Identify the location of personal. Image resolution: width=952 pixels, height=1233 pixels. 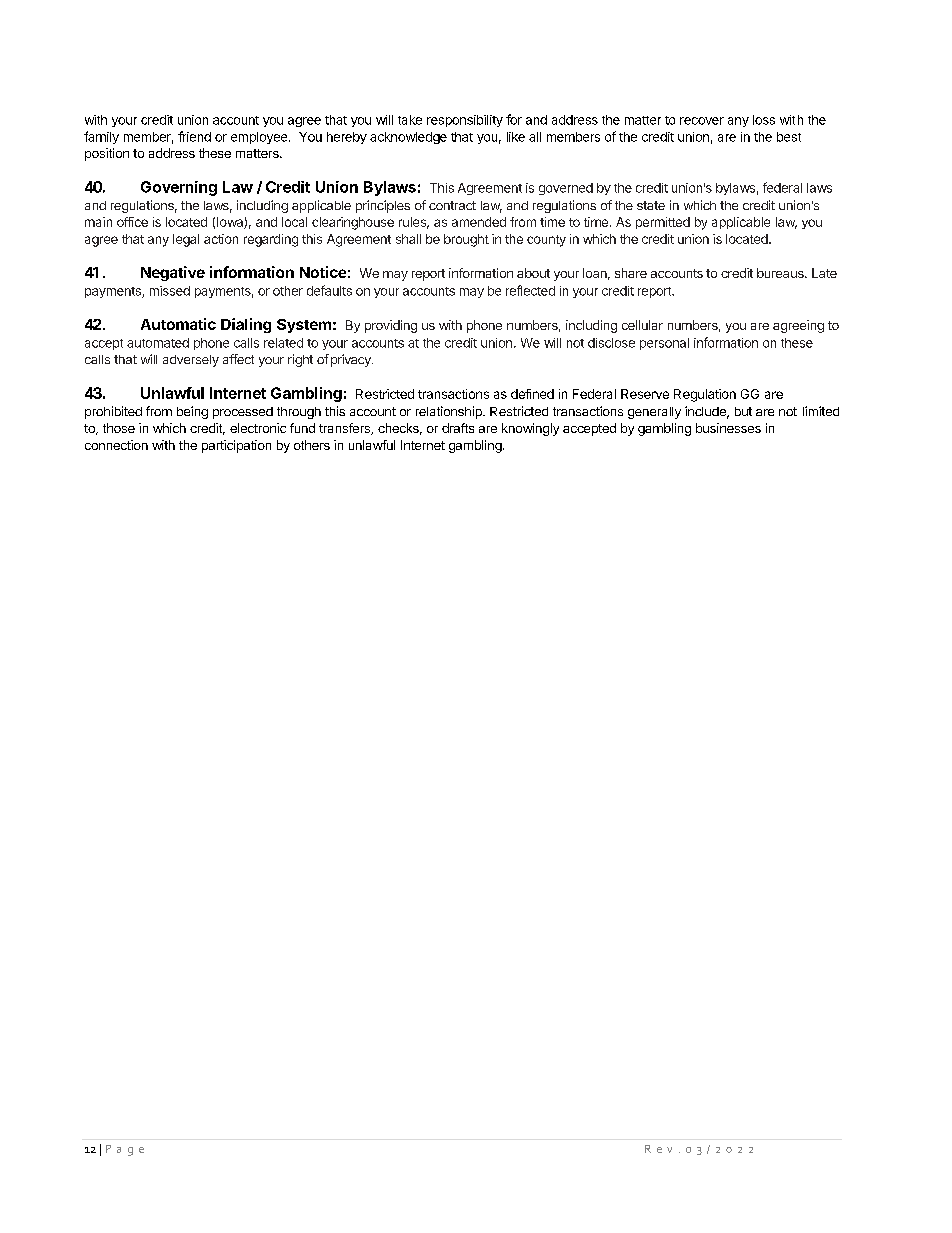
(664, 344).
